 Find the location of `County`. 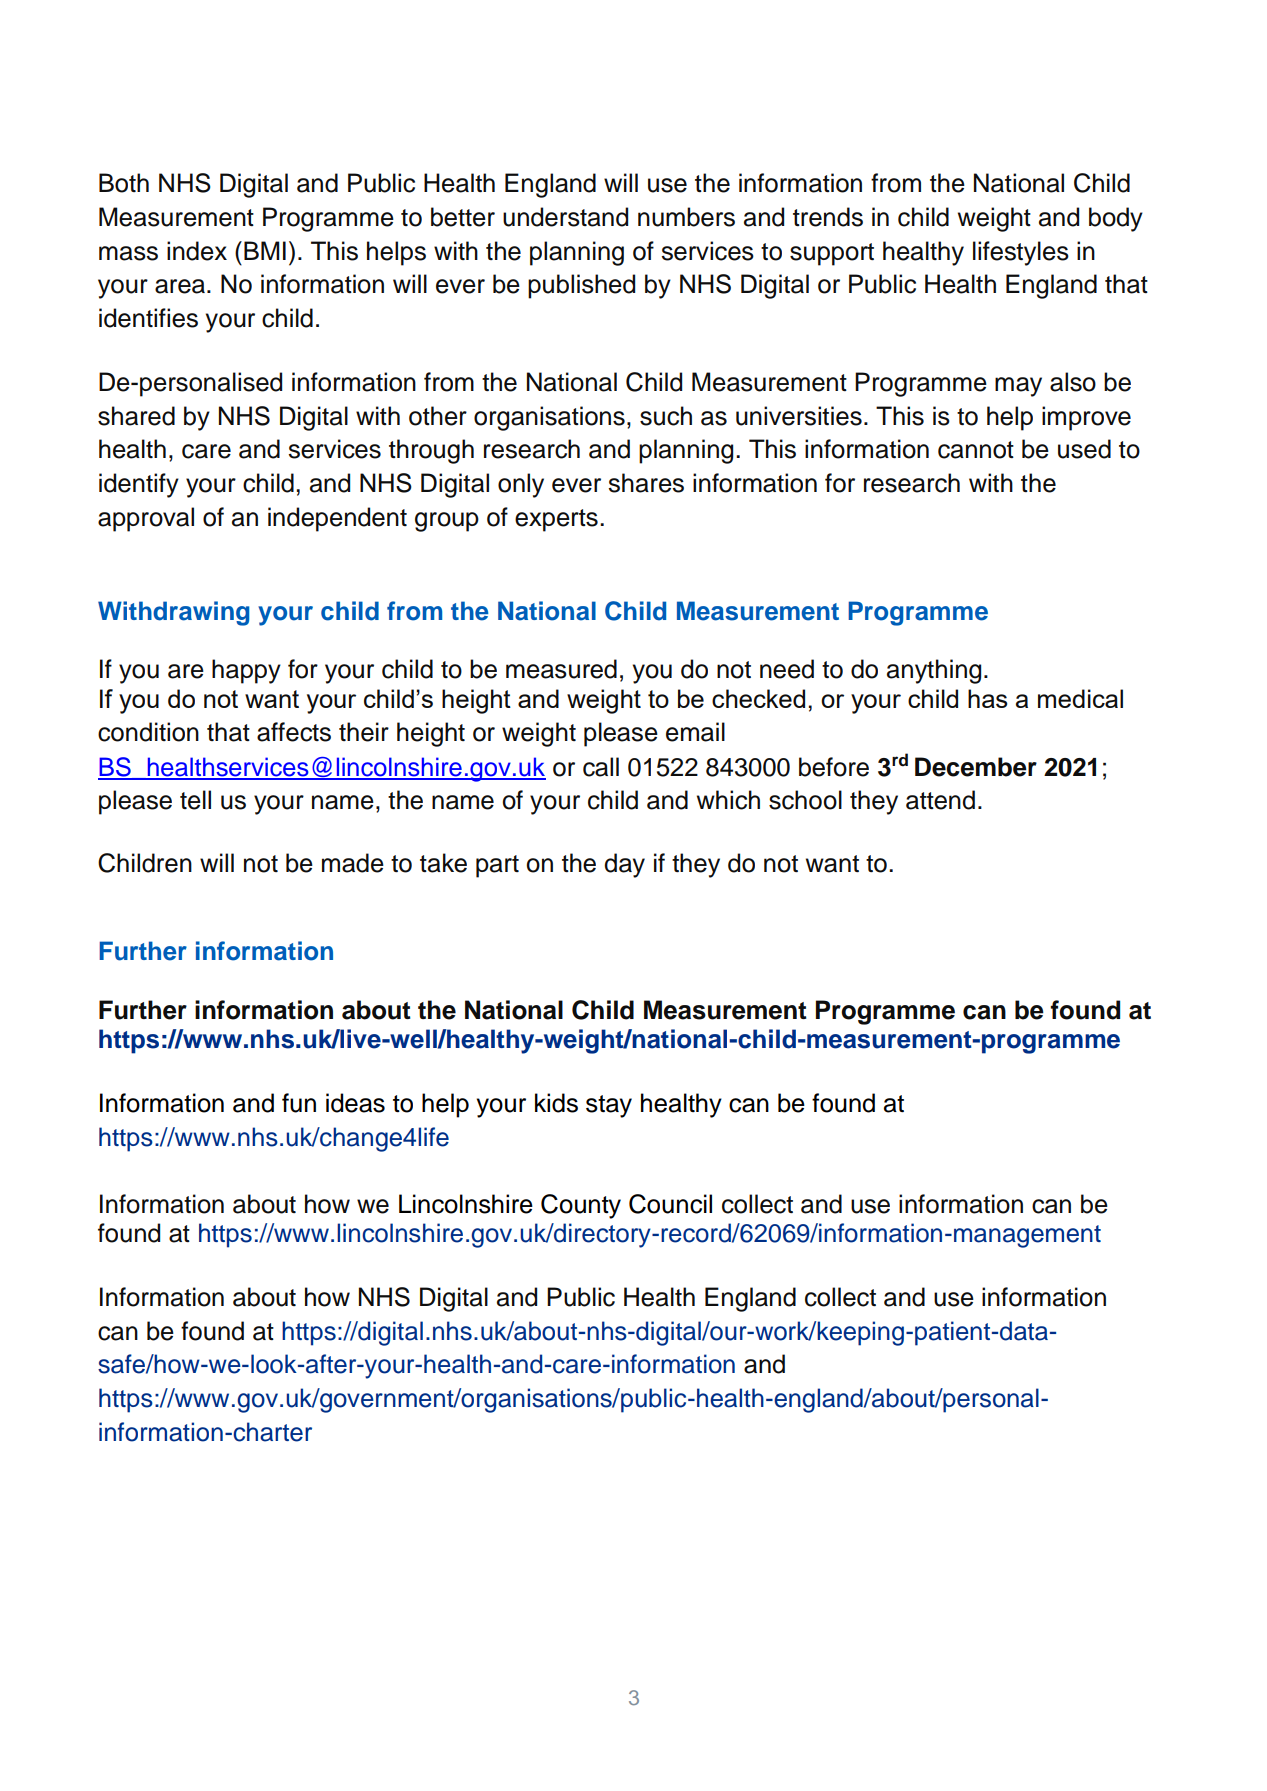

County is located at coordinates (581, 1206).
